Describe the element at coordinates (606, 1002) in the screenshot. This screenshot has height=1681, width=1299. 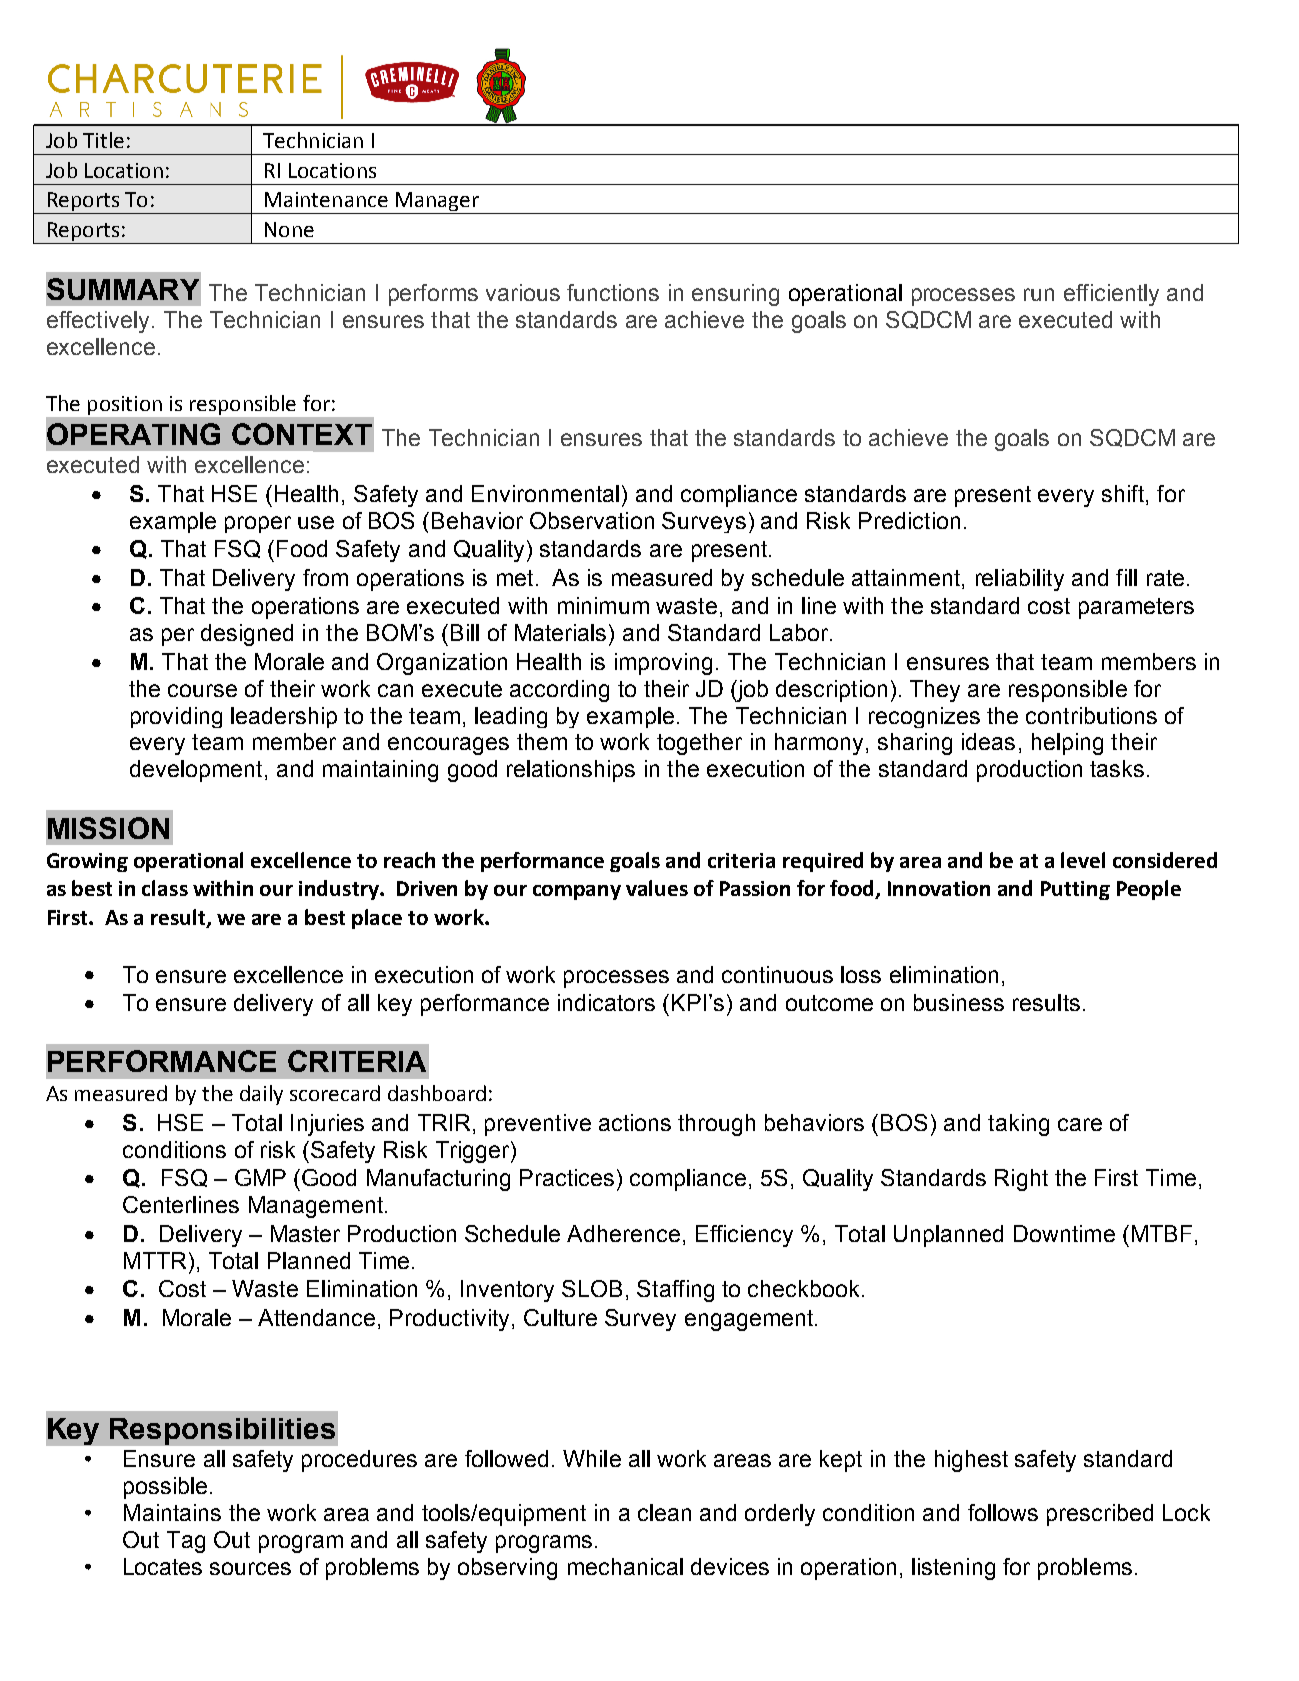
I see `indicators` at that location.
